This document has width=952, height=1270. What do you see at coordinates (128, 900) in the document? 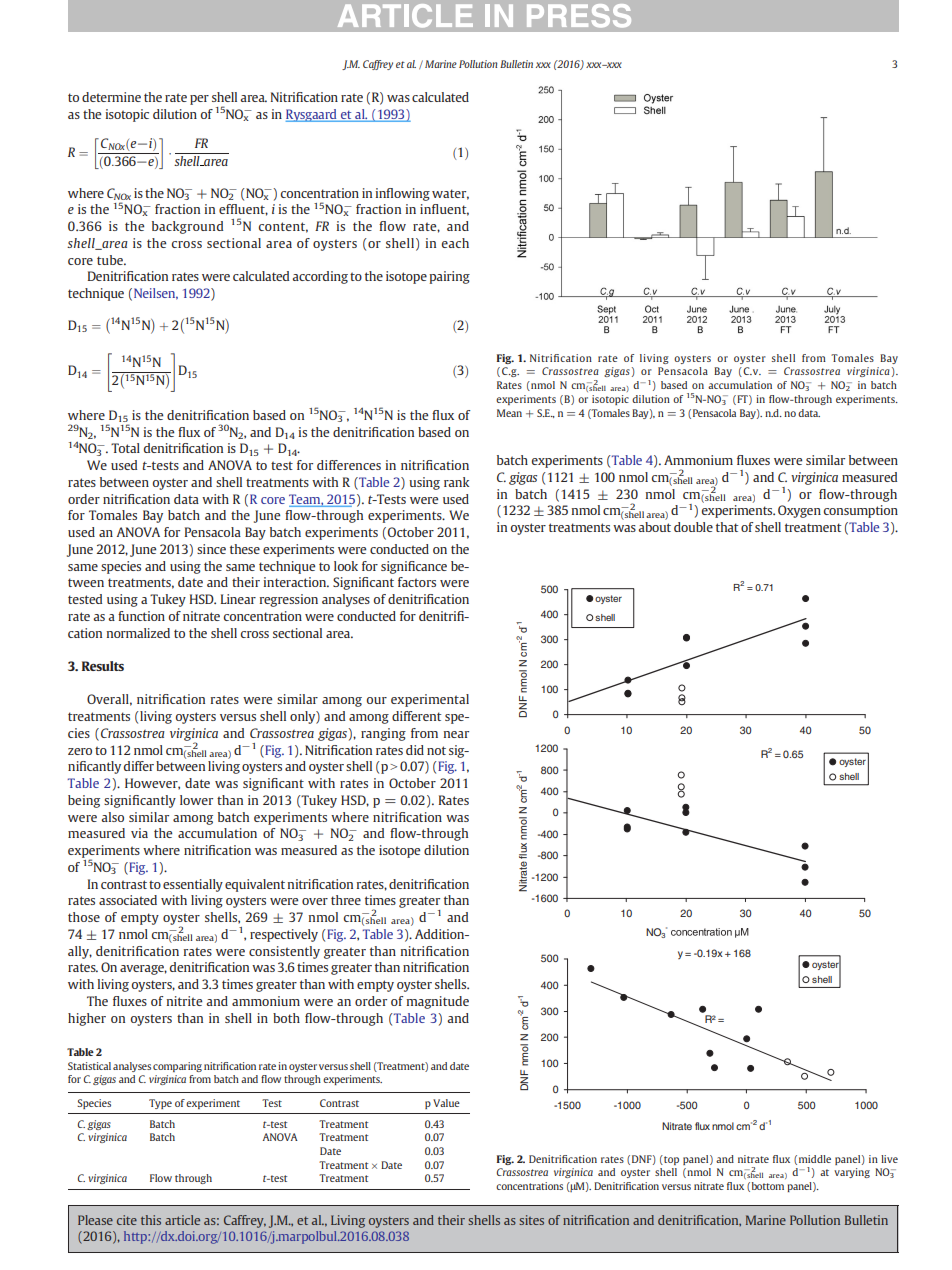
I see `associated` at bounding box center [128, 900].
